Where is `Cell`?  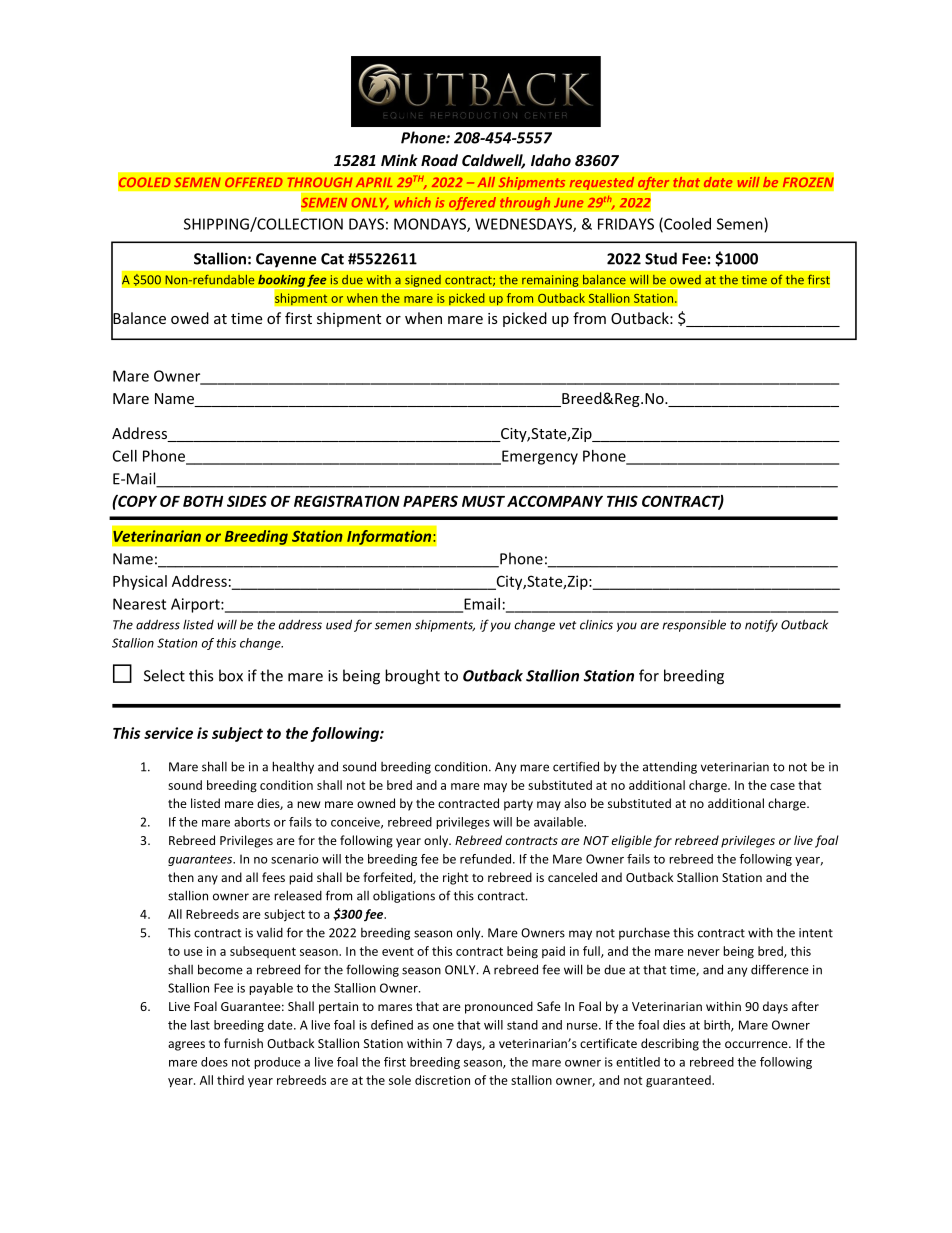 Cell is located at coordinates (125, 456).
